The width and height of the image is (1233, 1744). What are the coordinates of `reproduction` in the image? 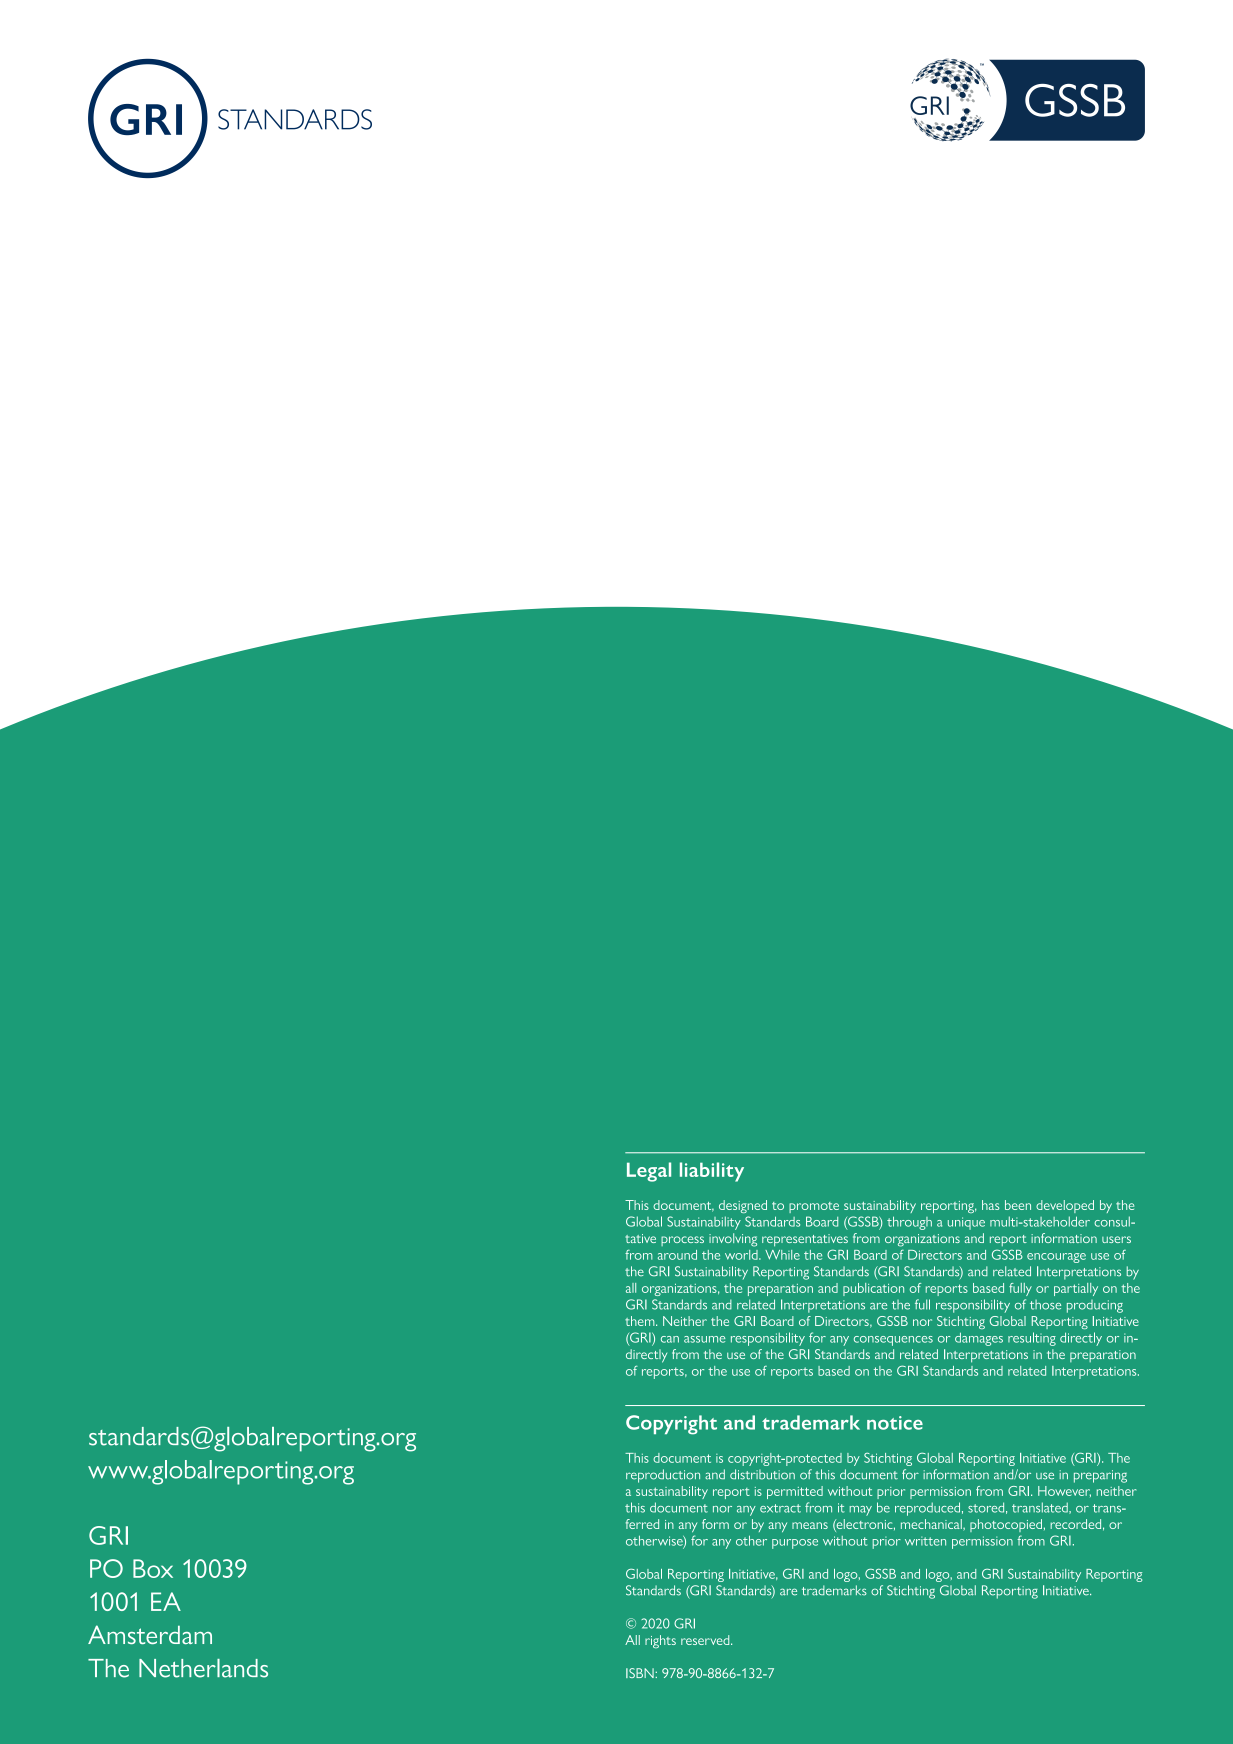 It's located at (663, 1476).
